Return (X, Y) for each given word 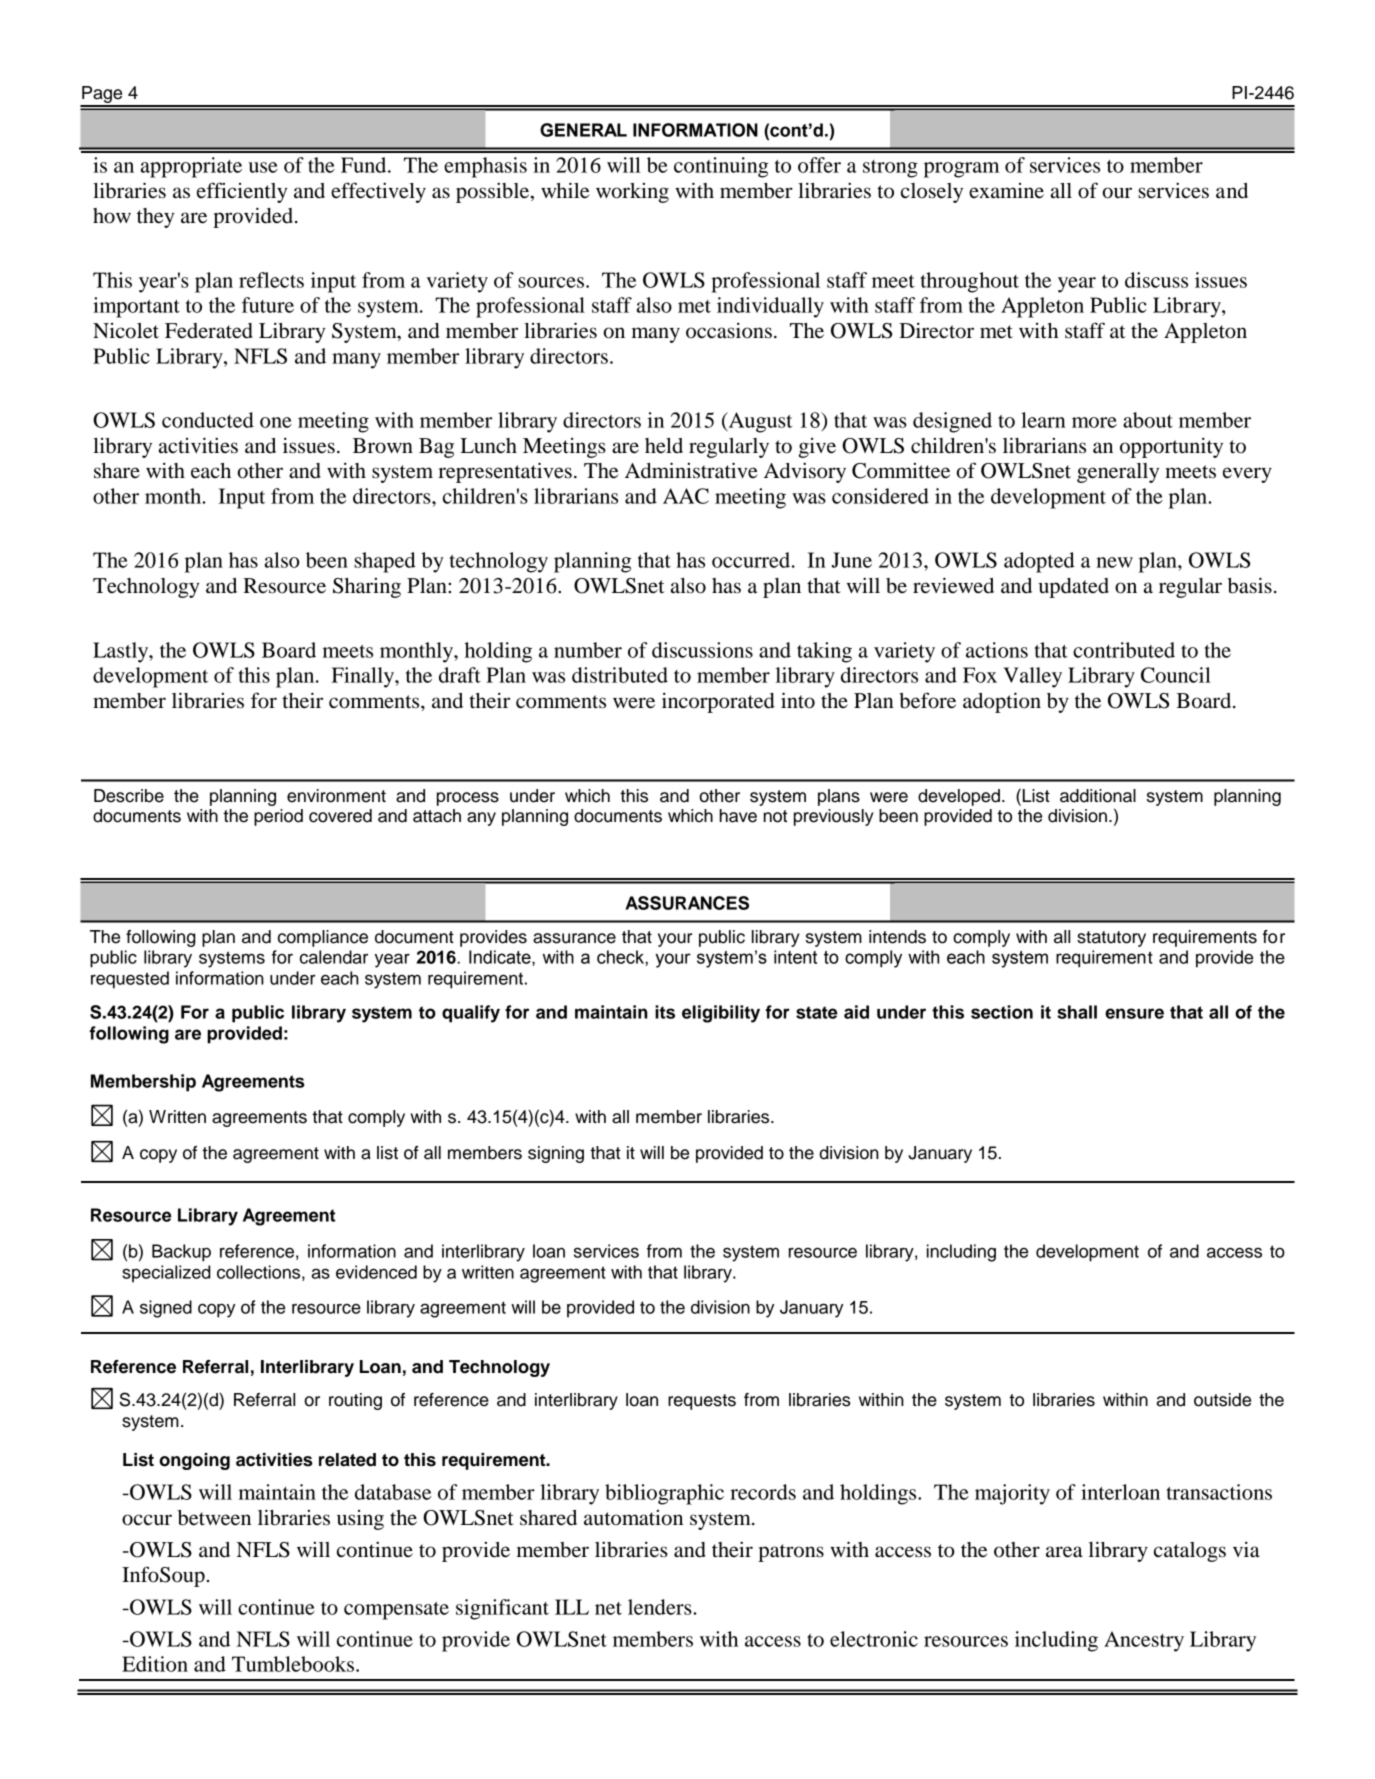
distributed (620, 675)
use (263, 167)
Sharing (367, 588)
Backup (181, 1253)
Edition (155, 1664)
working (632, 193)
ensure (1134, 1013)
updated (1074, 588)
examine (1006, 191)
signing (556, 1154)
